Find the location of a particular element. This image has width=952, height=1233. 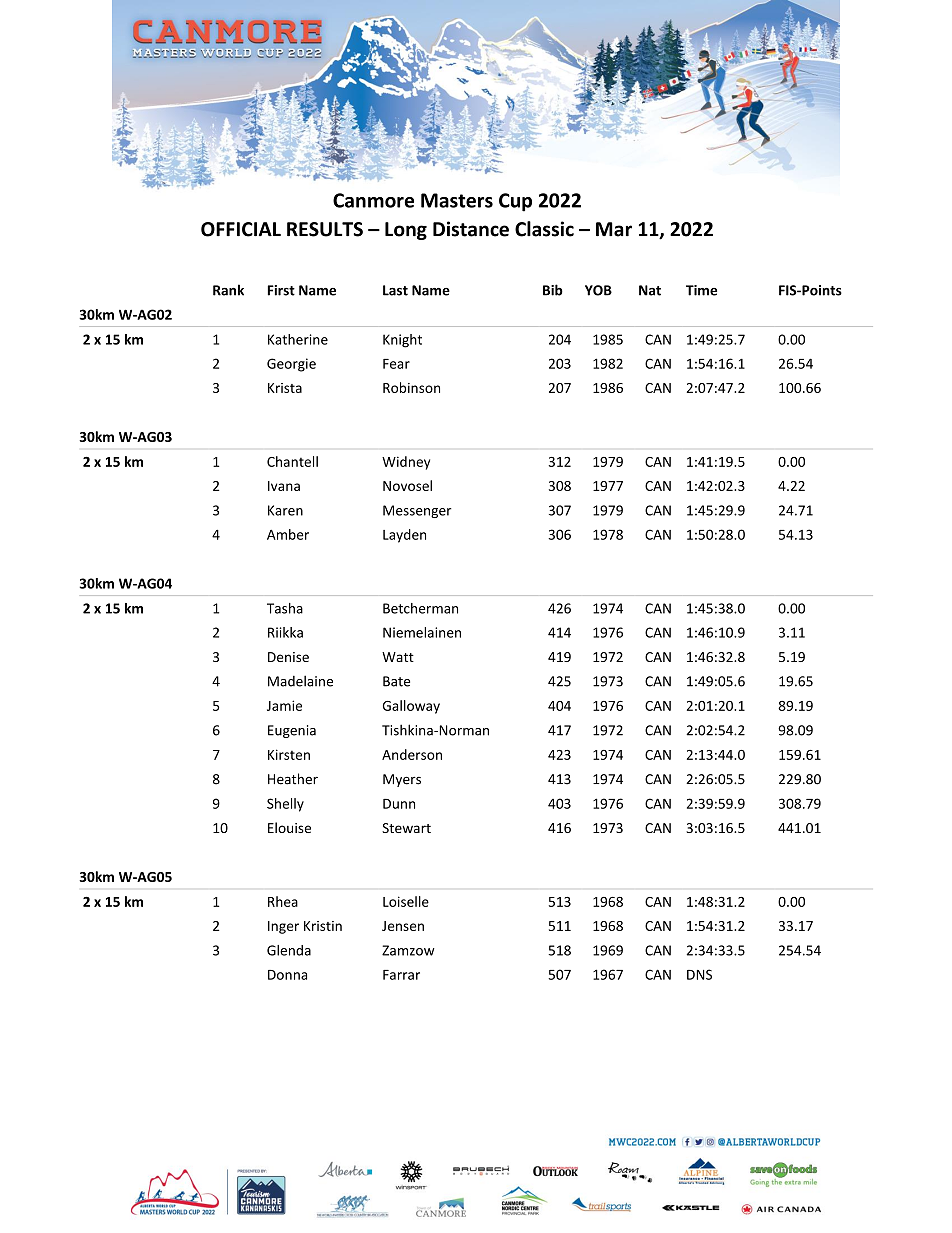

Robinson is located at coordinates (411, 387).
